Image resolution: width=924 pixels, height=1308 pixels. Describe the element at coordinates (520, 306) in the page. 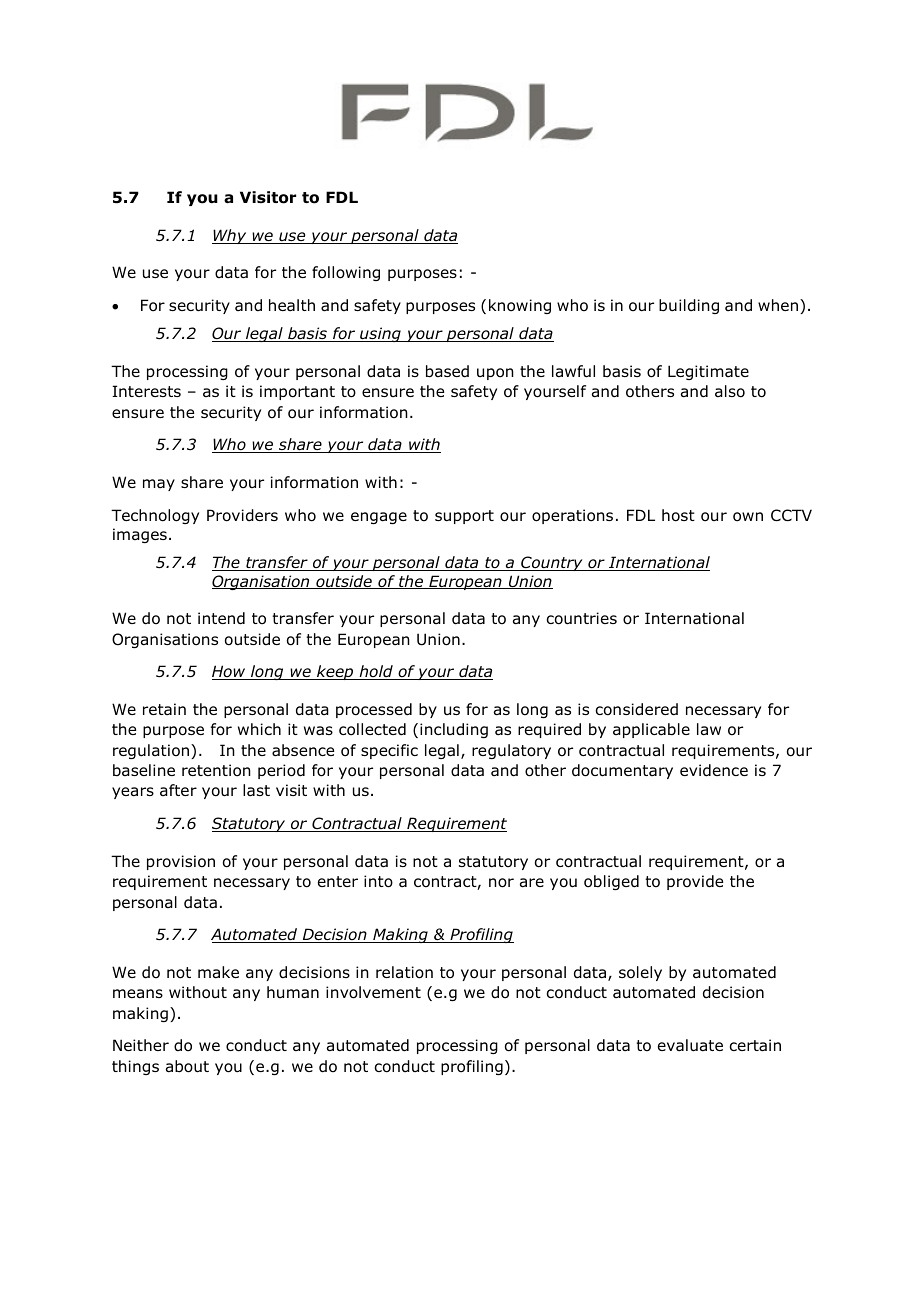

I see `knowing` at that location.
